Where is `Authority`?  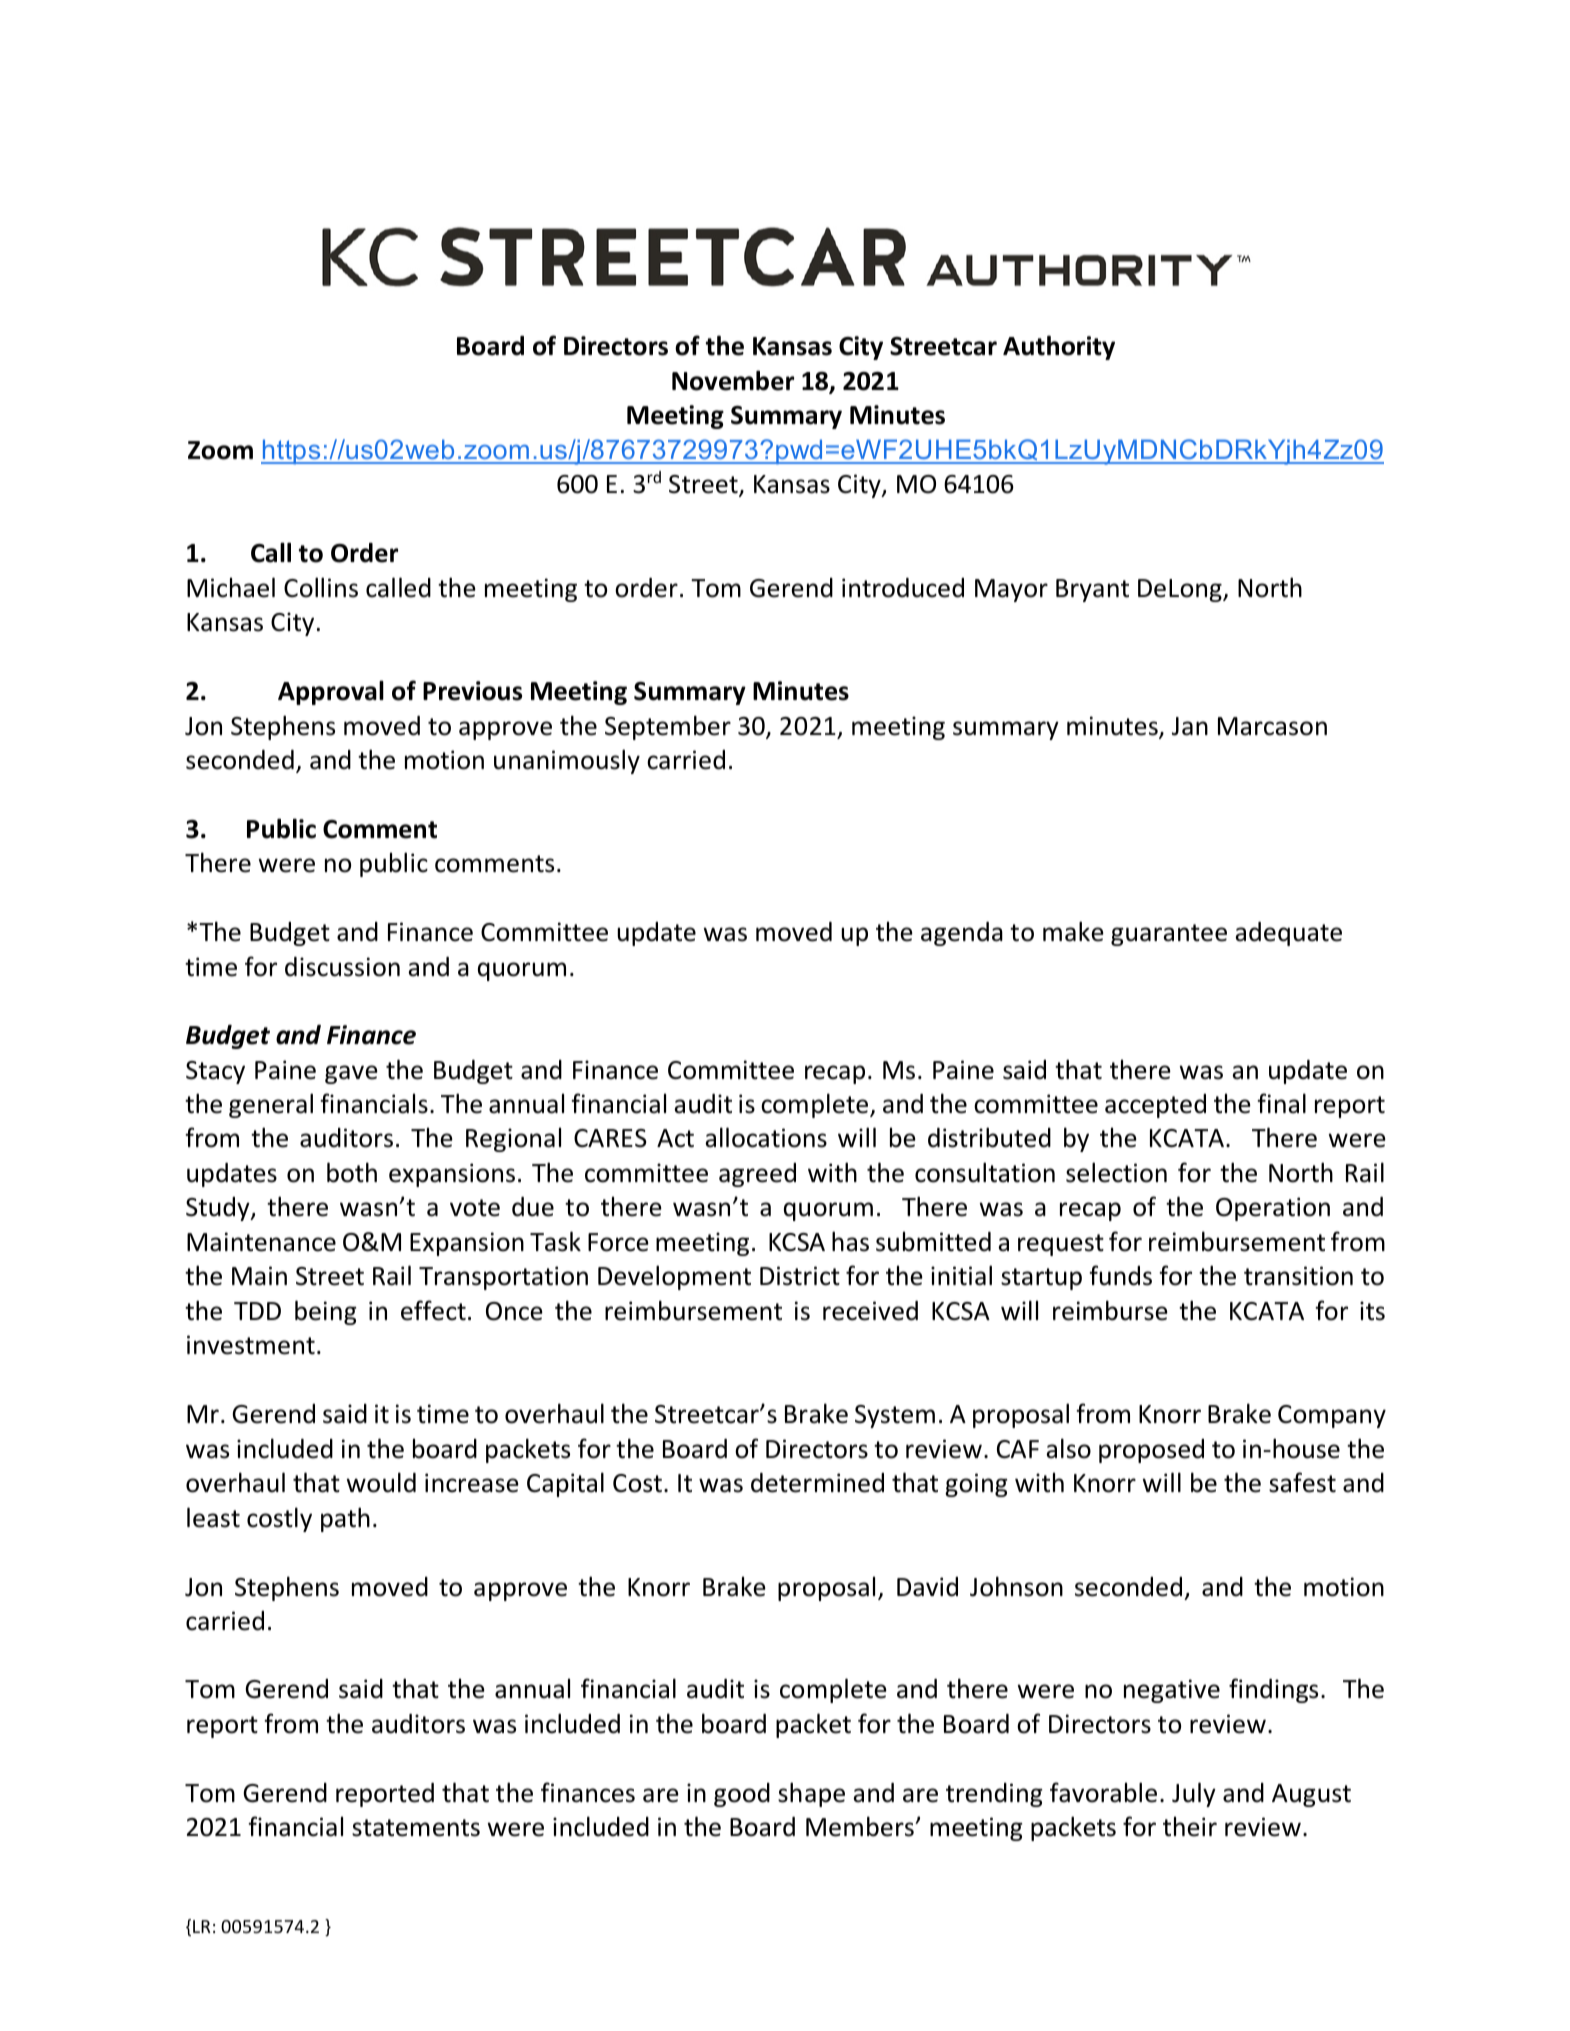
Authority is located at coordinates (1059, 347).
